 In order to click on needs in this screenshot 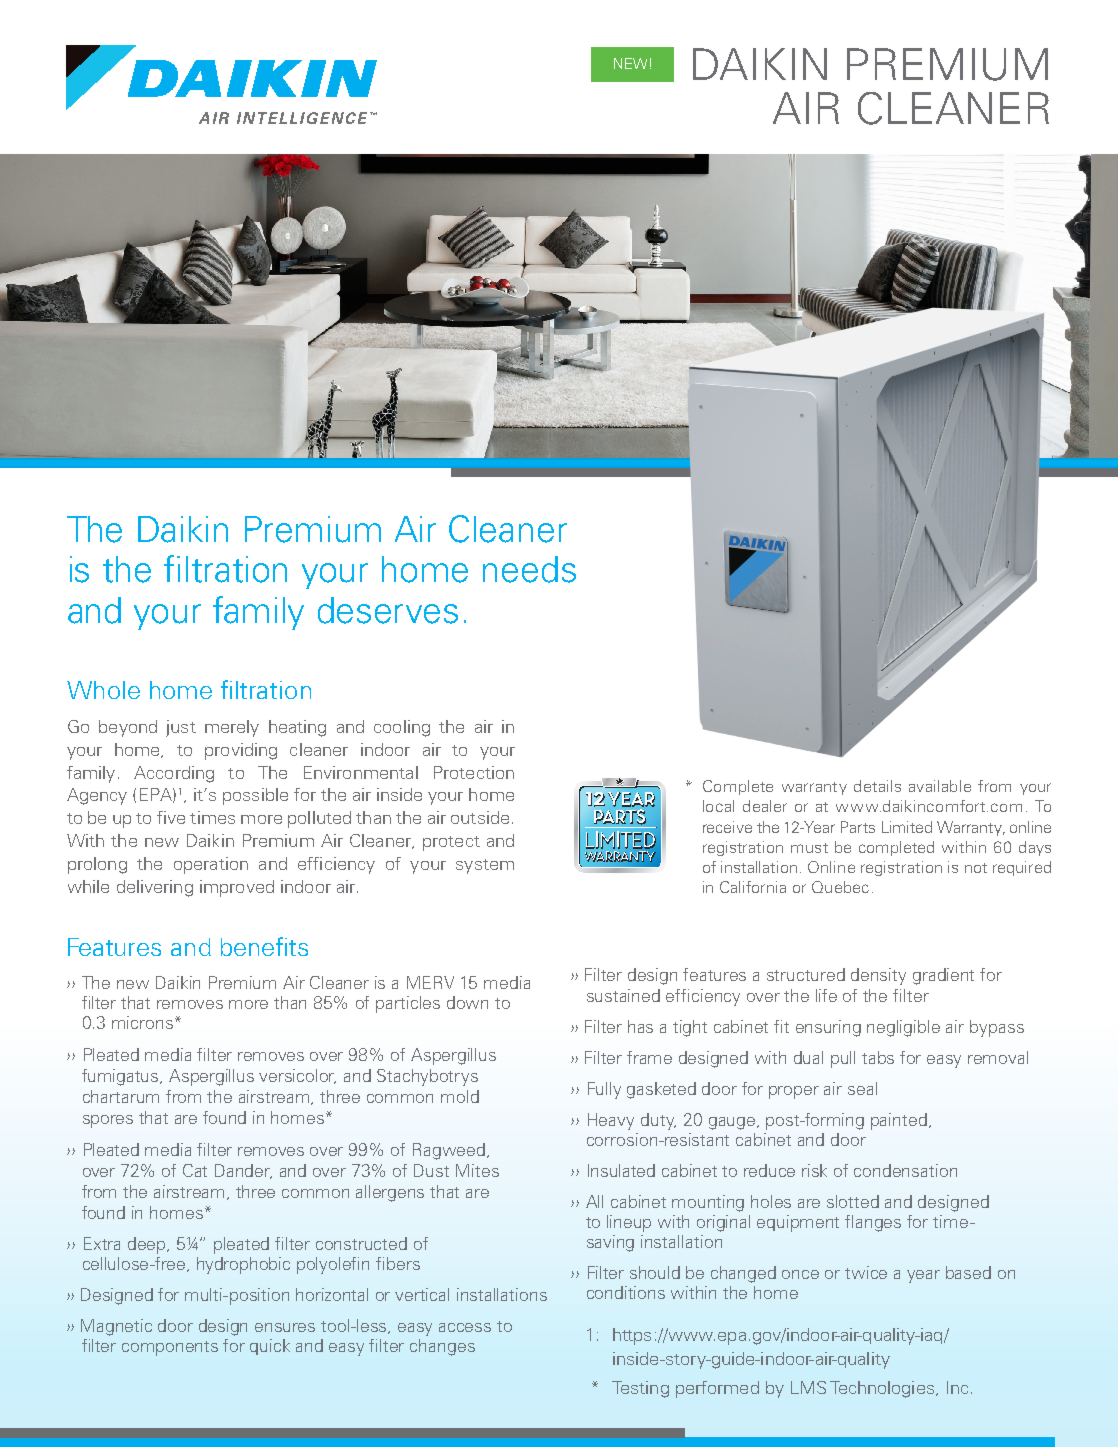, I will do `click(529, 569)`.
